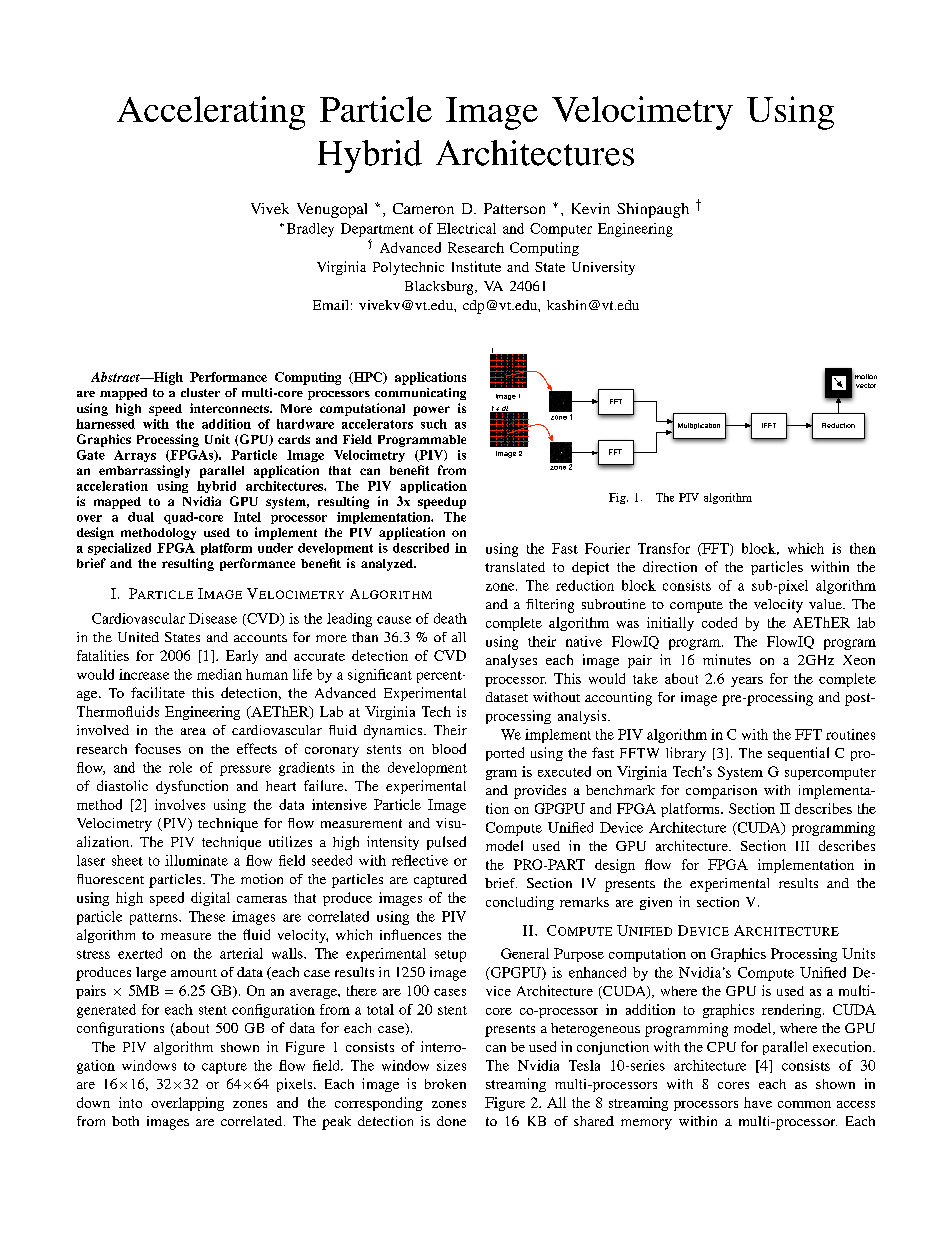 This image has height=1233, width=952. I want to click on pulsed, so click(446, 843).
